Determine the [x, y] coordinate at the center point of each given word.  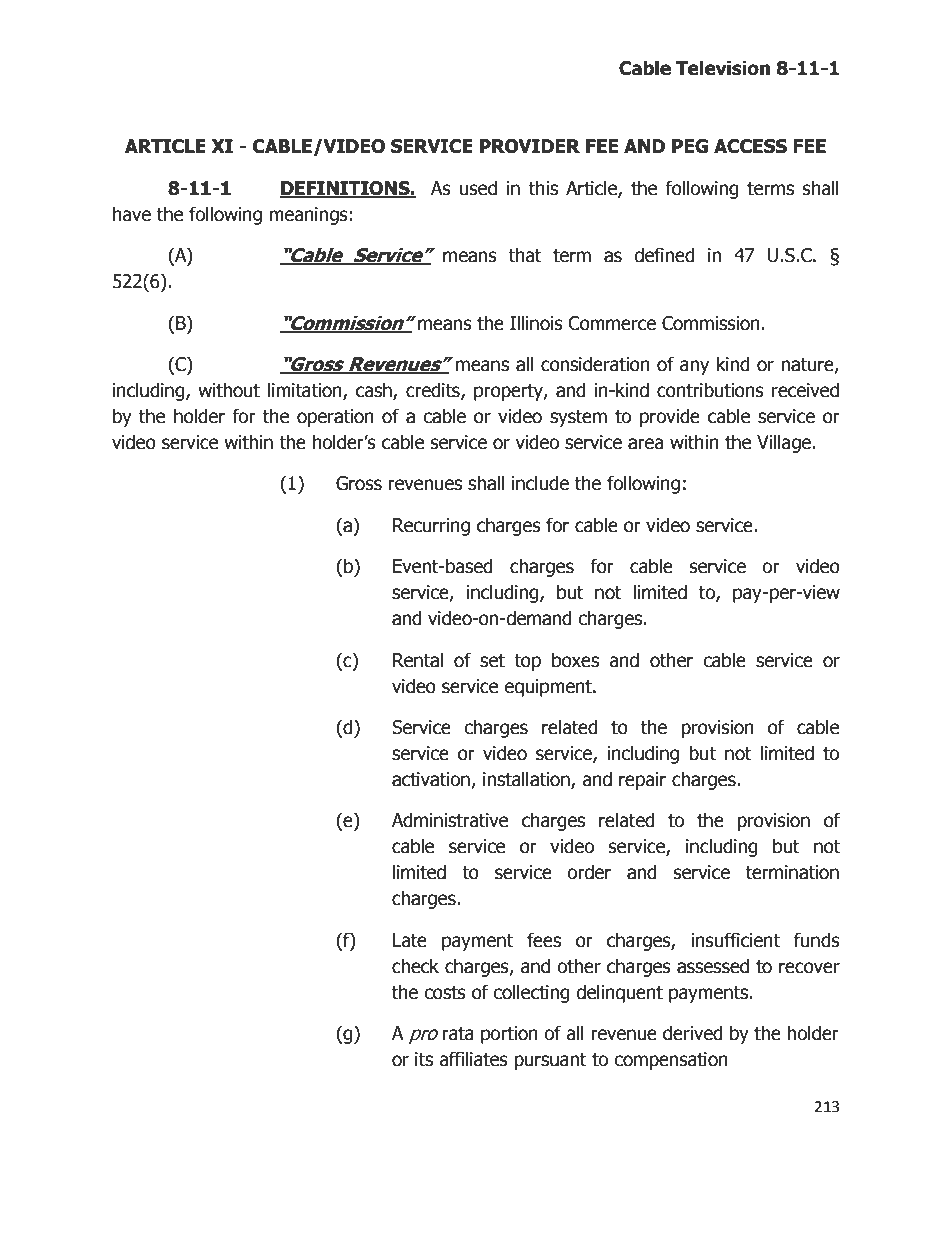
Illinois [536, 323]
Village [784, 443]
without [229, 390]
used [478, 188]
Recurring [431, 527]
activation [432, 780]
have [132, 214]
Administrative [450, 820]
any [694, 367]
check [415, 966]
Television [723, 68]
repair [642, 781]
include [540, 483]
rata [458, 1034]
